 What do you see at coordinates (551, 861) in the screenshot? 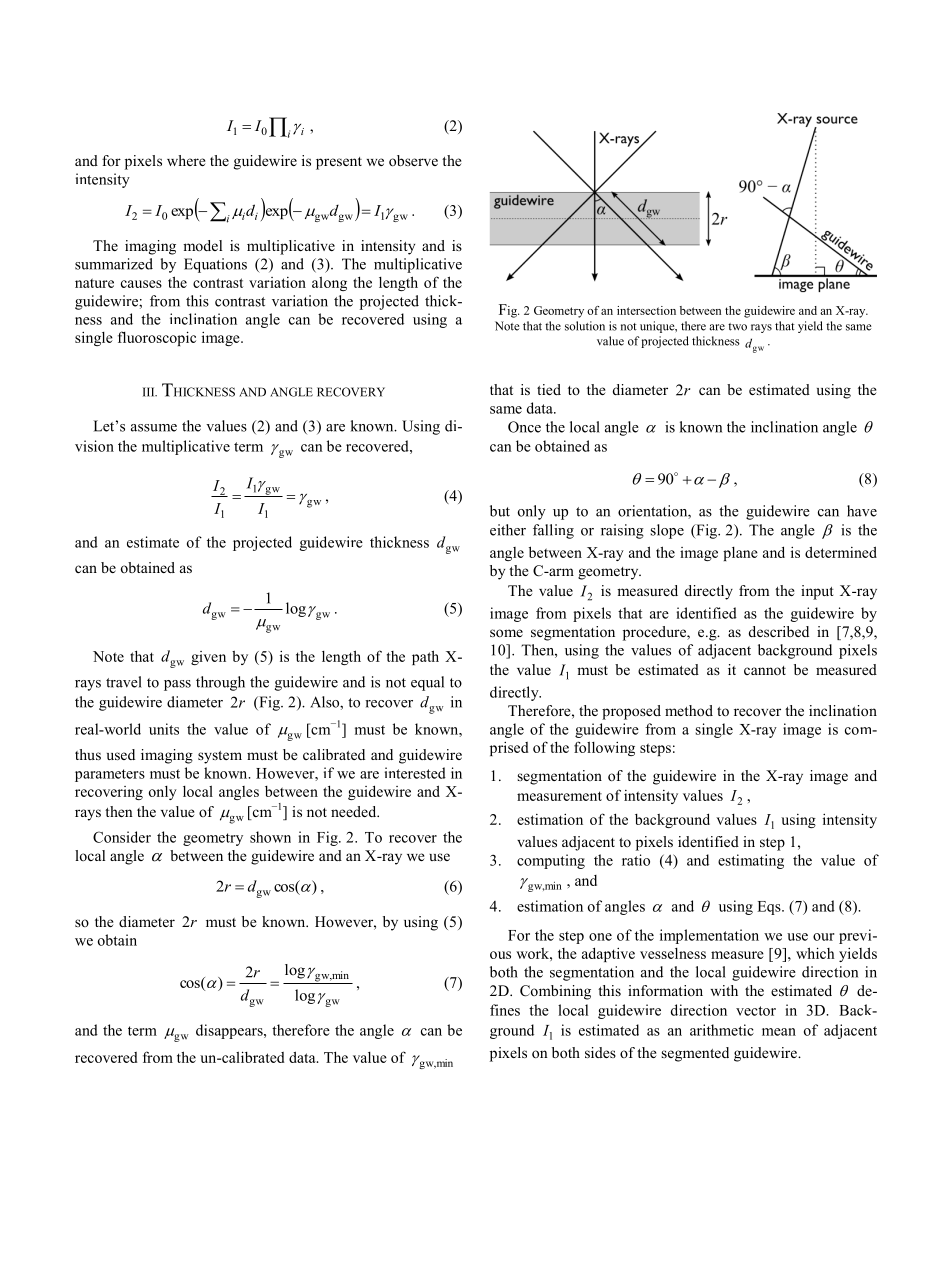
I see `computing` at bounding box center [551, 861].
